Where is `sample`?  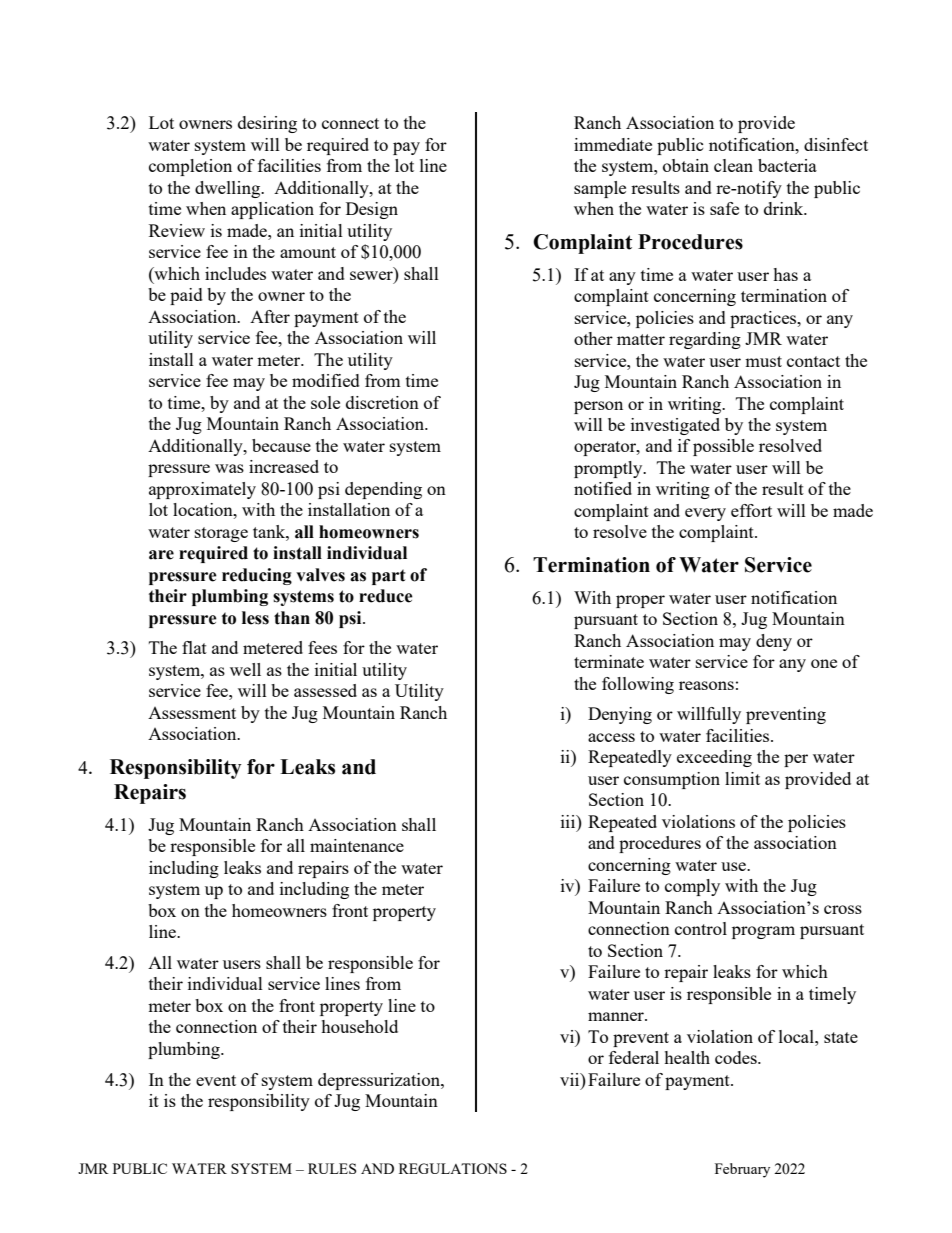
sample is located at coordinates (600, 189).
